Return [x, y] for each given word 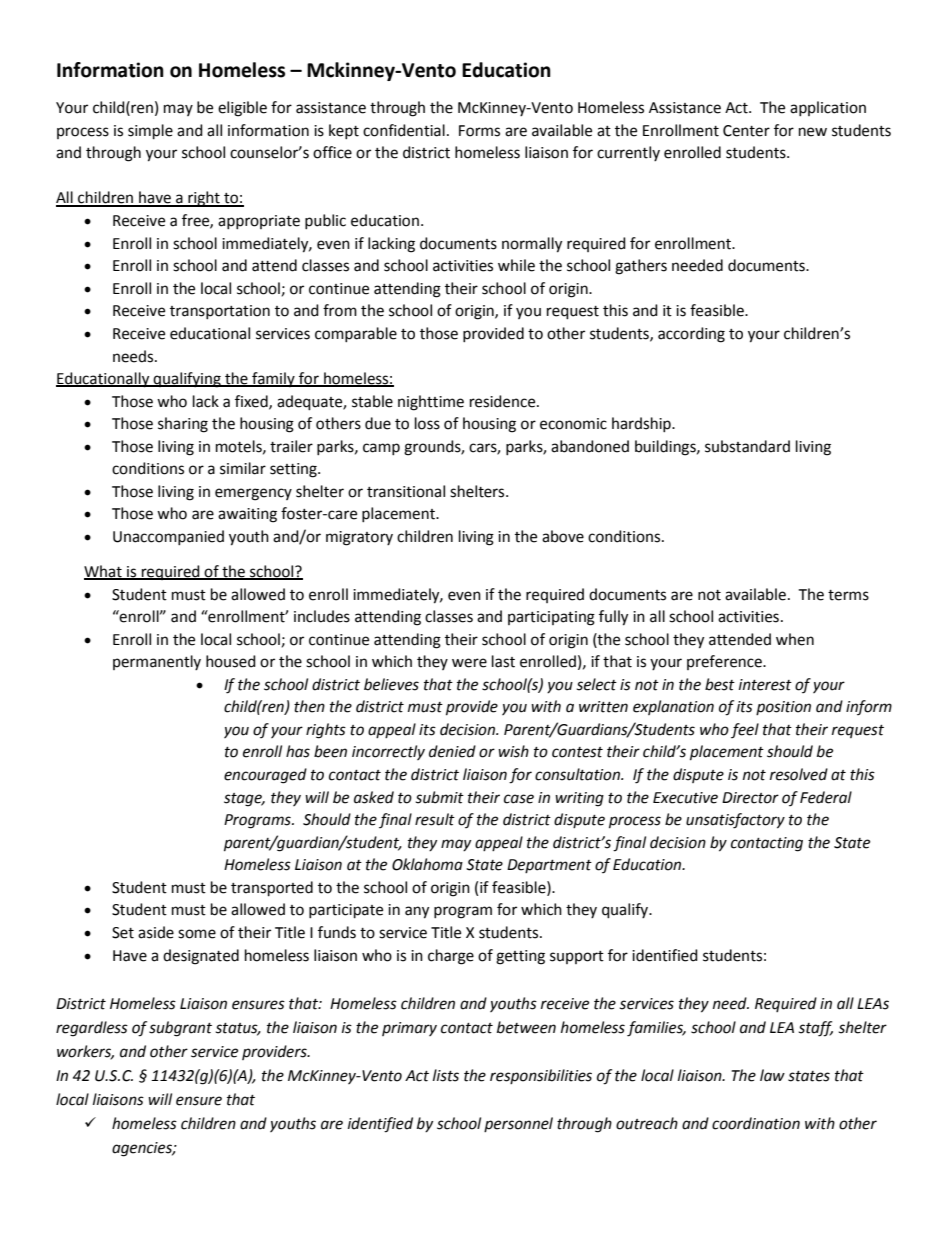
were [469, 663]
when [795, 639]
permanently [157, 662]
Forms [479, 131]
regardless [92, 1029]
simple [150, 132]
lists [446, 1075]
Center [746, 131]
